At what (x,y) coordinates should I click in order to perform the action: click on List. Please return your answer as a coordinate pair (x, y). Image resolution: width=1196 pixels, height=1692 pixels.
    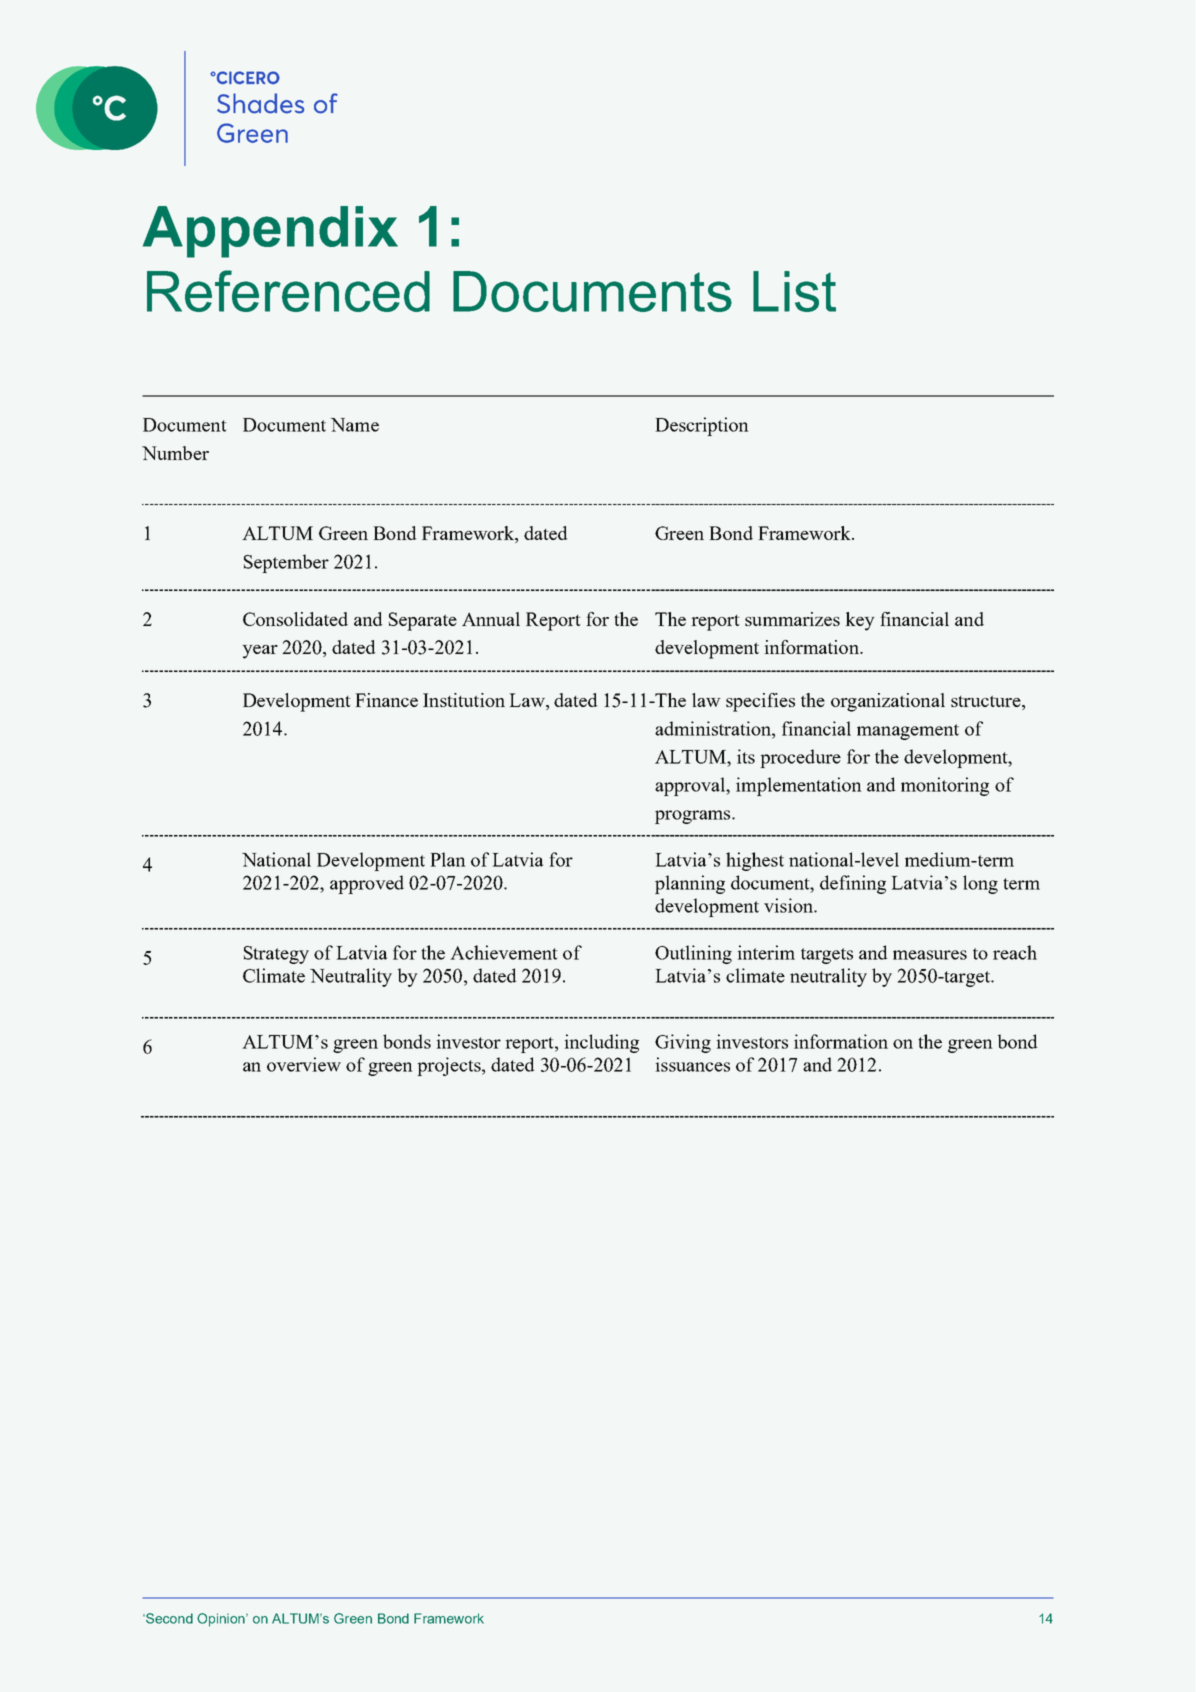
    Looking at the image, I should click on (794, 291).
